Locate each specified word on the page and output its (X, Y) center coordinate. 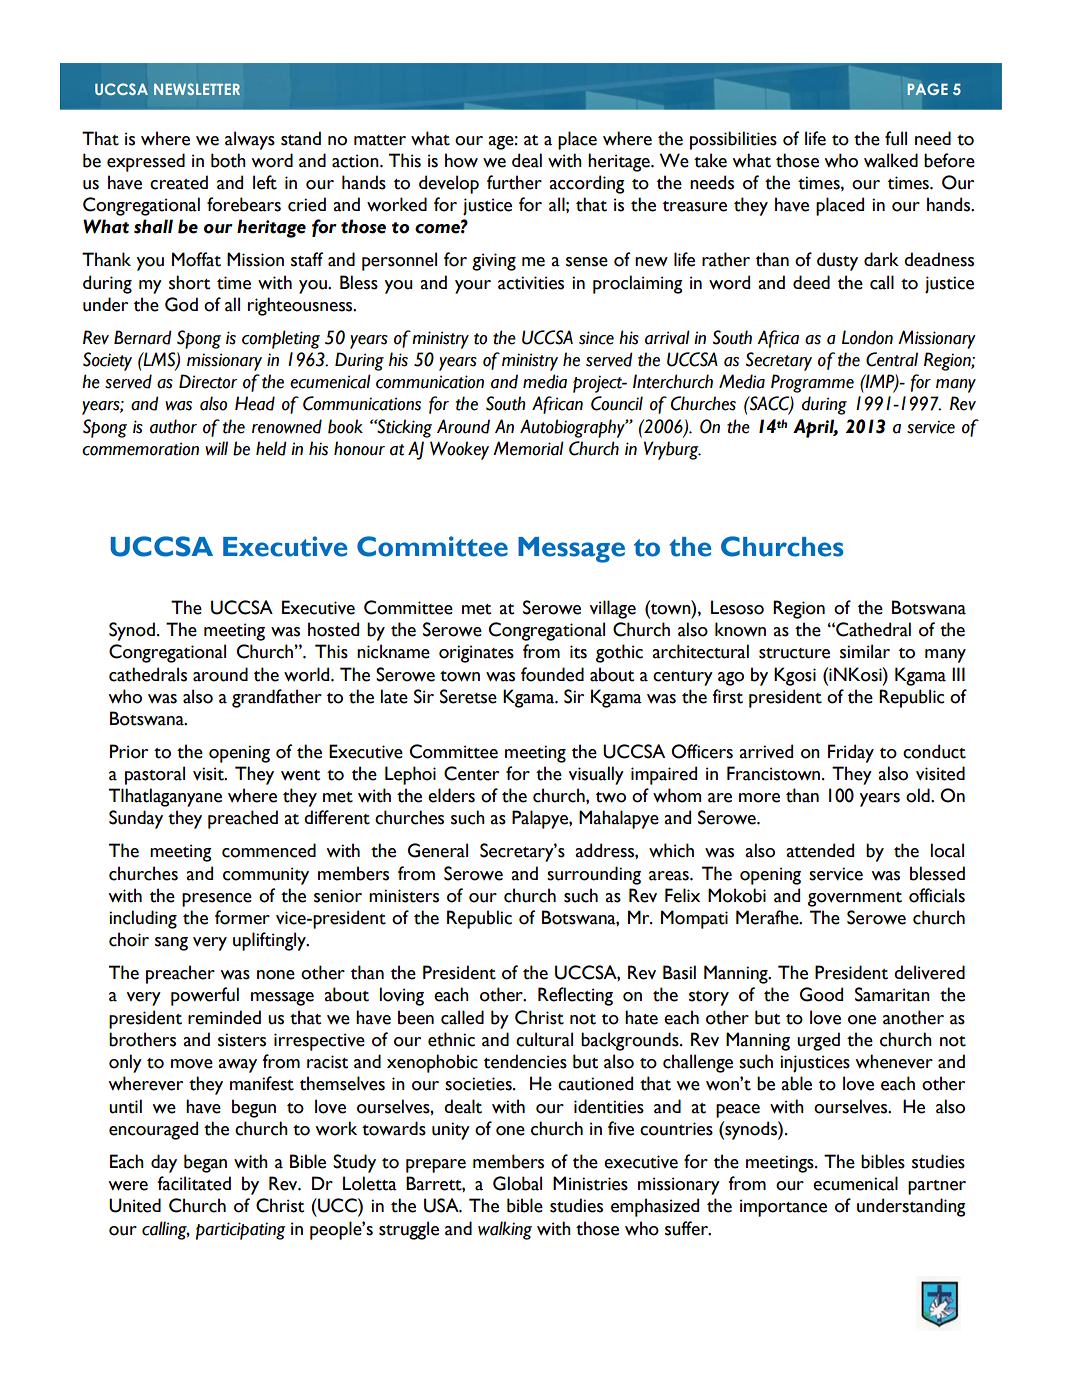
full (896, 138)
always (250, 140)
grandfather (277, 698)
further (514, 182)
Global (517, 1183)
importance (783, 1208)
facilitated (194, 1183)
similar (865, 651)
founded (552, 674)
